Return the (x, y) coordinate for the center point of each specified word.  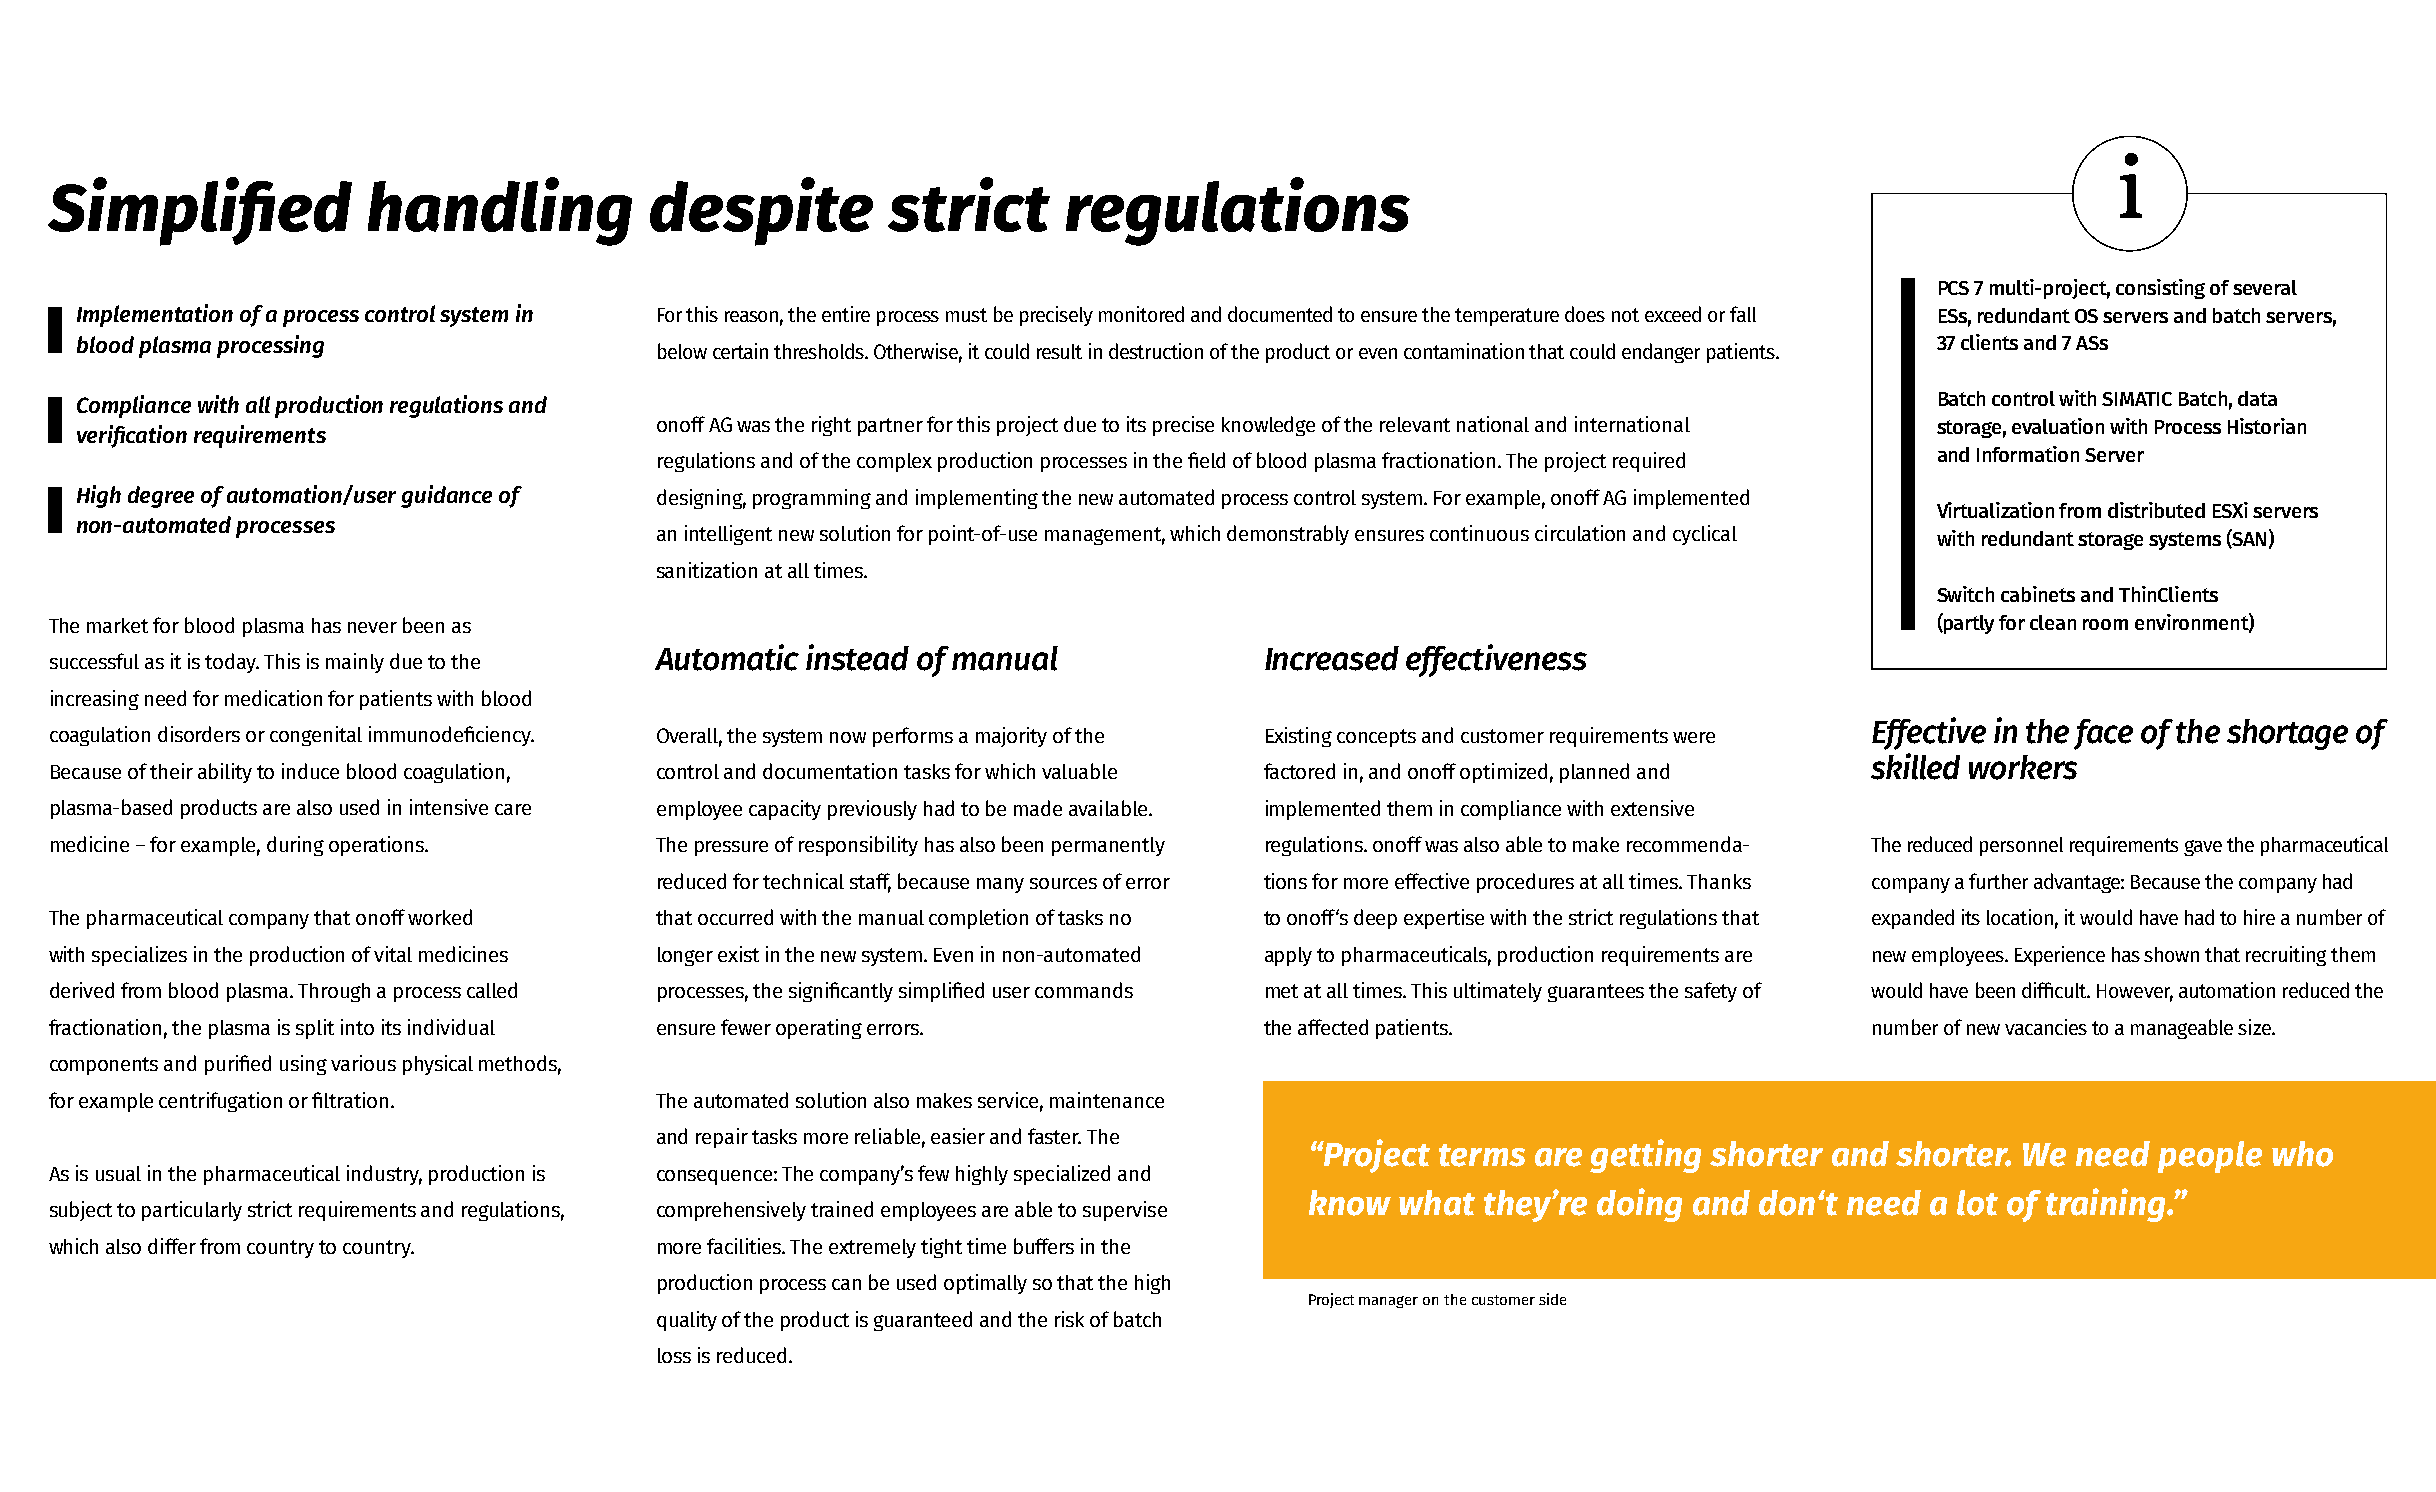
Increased (1332, 658)
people (2210, 1157)
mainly (355, 663)
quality (687, 1321)
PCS (1954, 288)
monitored (1141, 314)
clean (2053, 622)
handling (500, 211)
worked (440, 917)
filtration (350, 1100)
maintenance (1107, 1100)
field (1206, 460)
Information (2028, 454)
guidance (446, 496)
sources (1063, 883)
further (1998, 881)
